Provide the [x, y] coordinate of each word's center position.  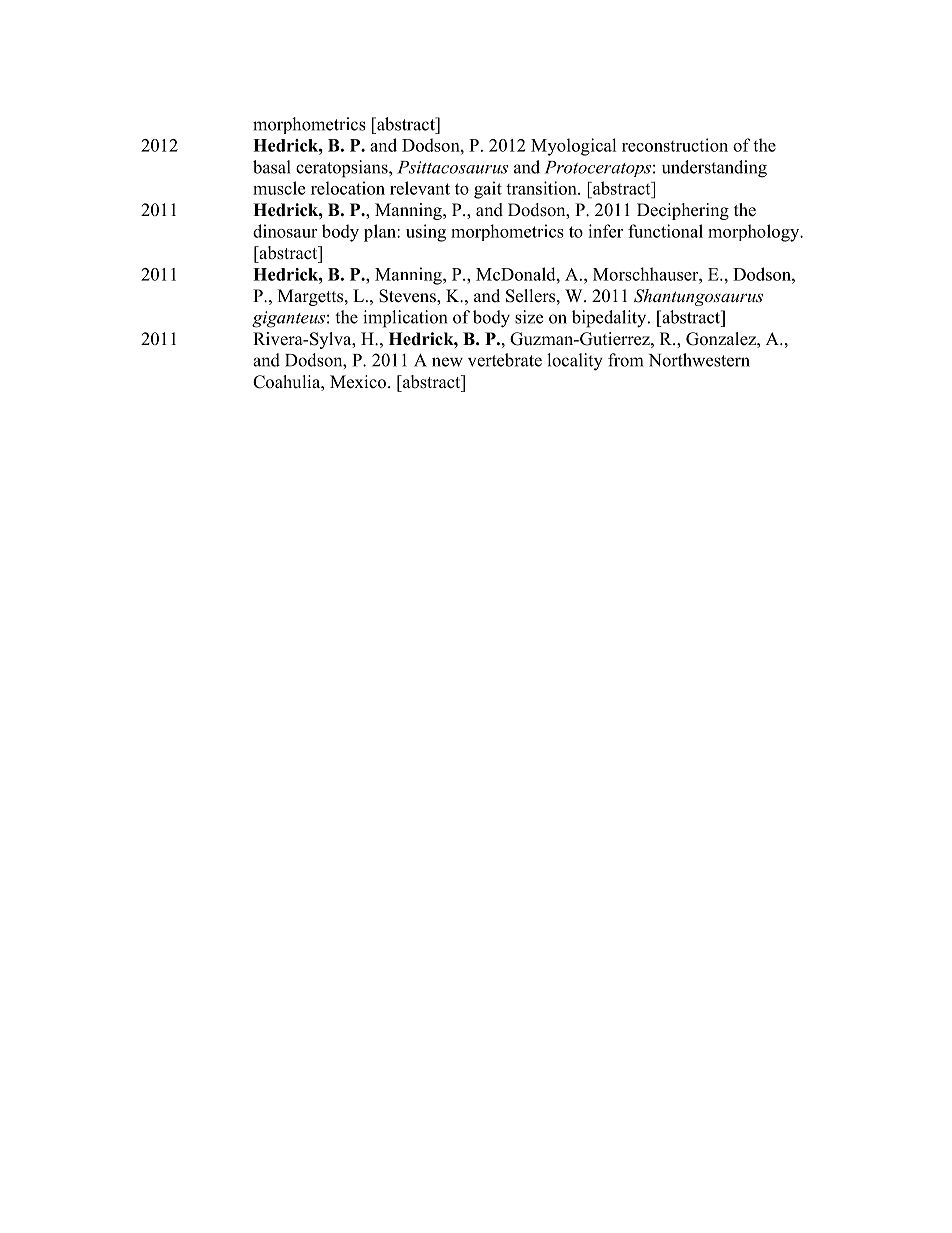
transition [542, 188]
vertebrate [505, 360]
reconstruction [675, 145]
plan [381, 233]
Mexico [358, 382]
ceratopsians [343, 169]
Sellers [530, 296]
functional [665, 231]
